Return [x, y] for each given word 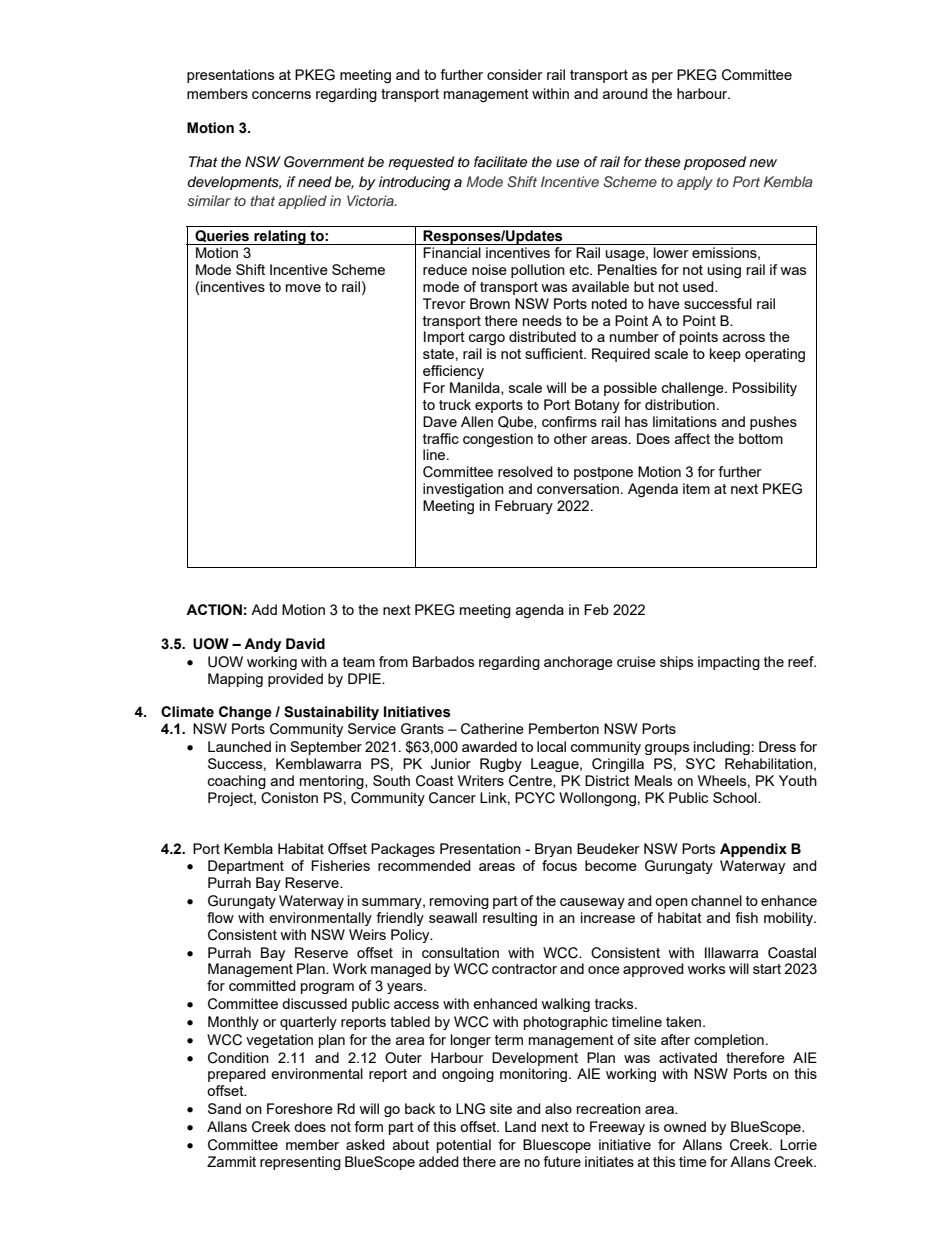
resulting [510, 919]
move [303, 288]
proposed [715, 163]
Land [520, 1126]
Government [324, 162]
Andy [262, 645]
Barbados [443, 661]
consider [515, 74]
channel [716, 900]
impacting [729, 663]
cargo [487, 340]
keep [725, 355]
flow [220, 917]
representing [300, 1163]
